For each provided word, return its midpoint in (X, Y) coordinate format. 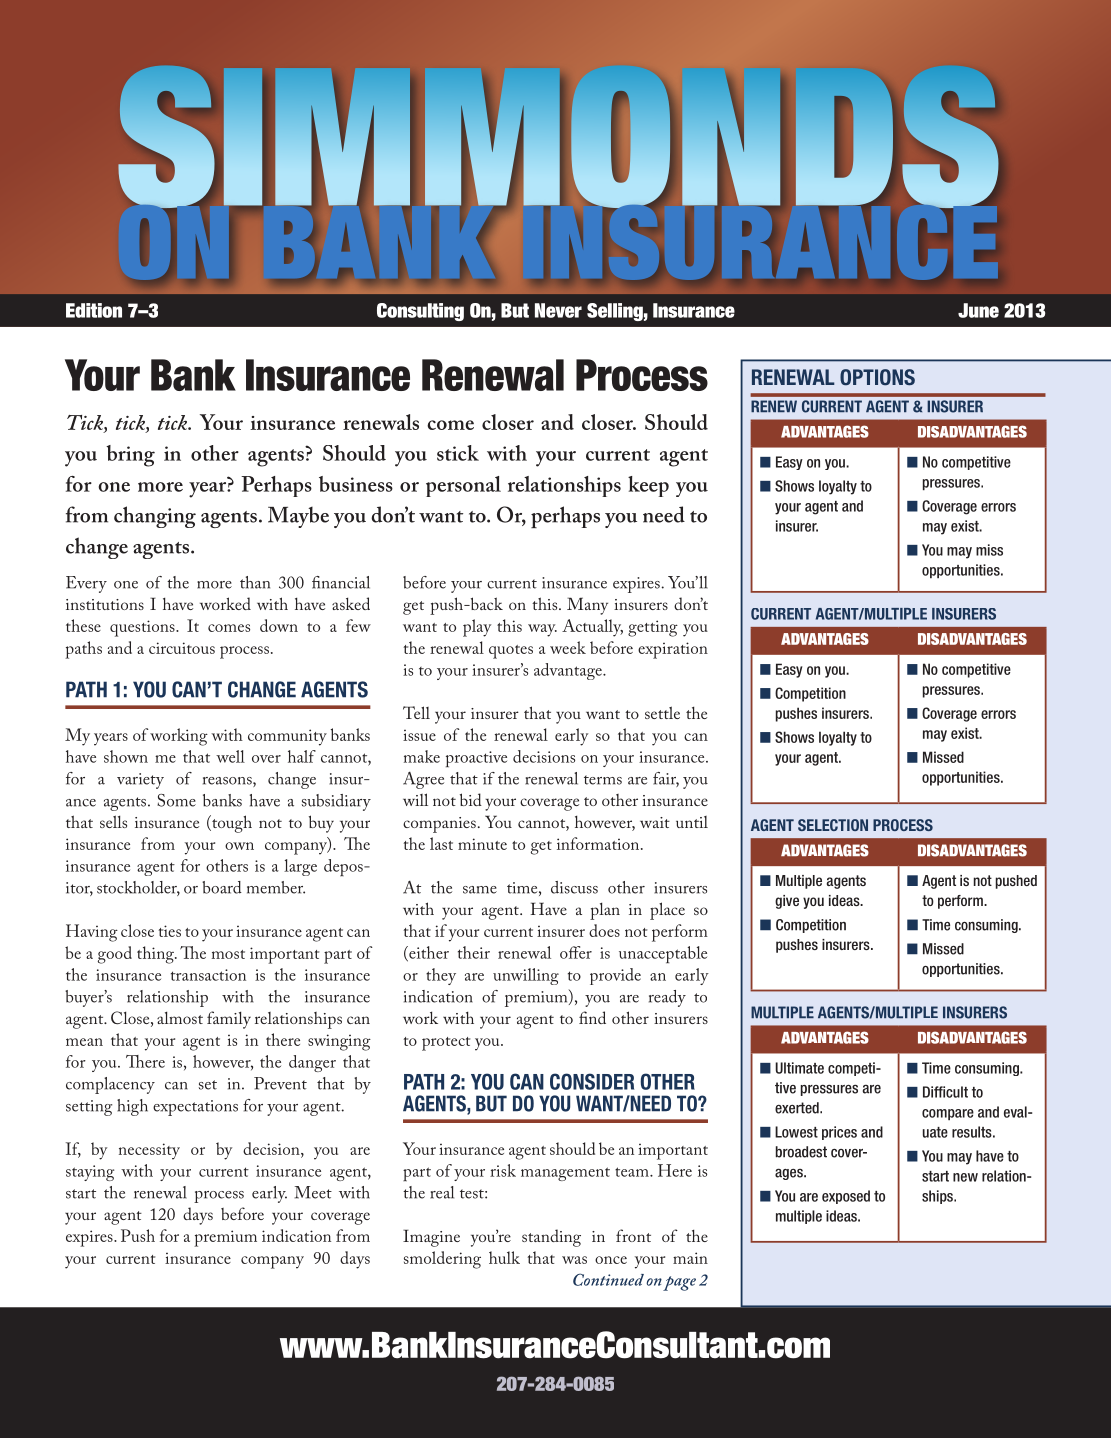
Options (877, 377)
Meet (313, 1192)
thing (156, 955)
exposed (846, 1197)
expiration (673, 650)
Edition (94, 310)
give (787, 902)
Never (558, 310)
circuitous (182, 648)
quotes (511, 652)
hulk (504, 1257)
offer (576, 952)
